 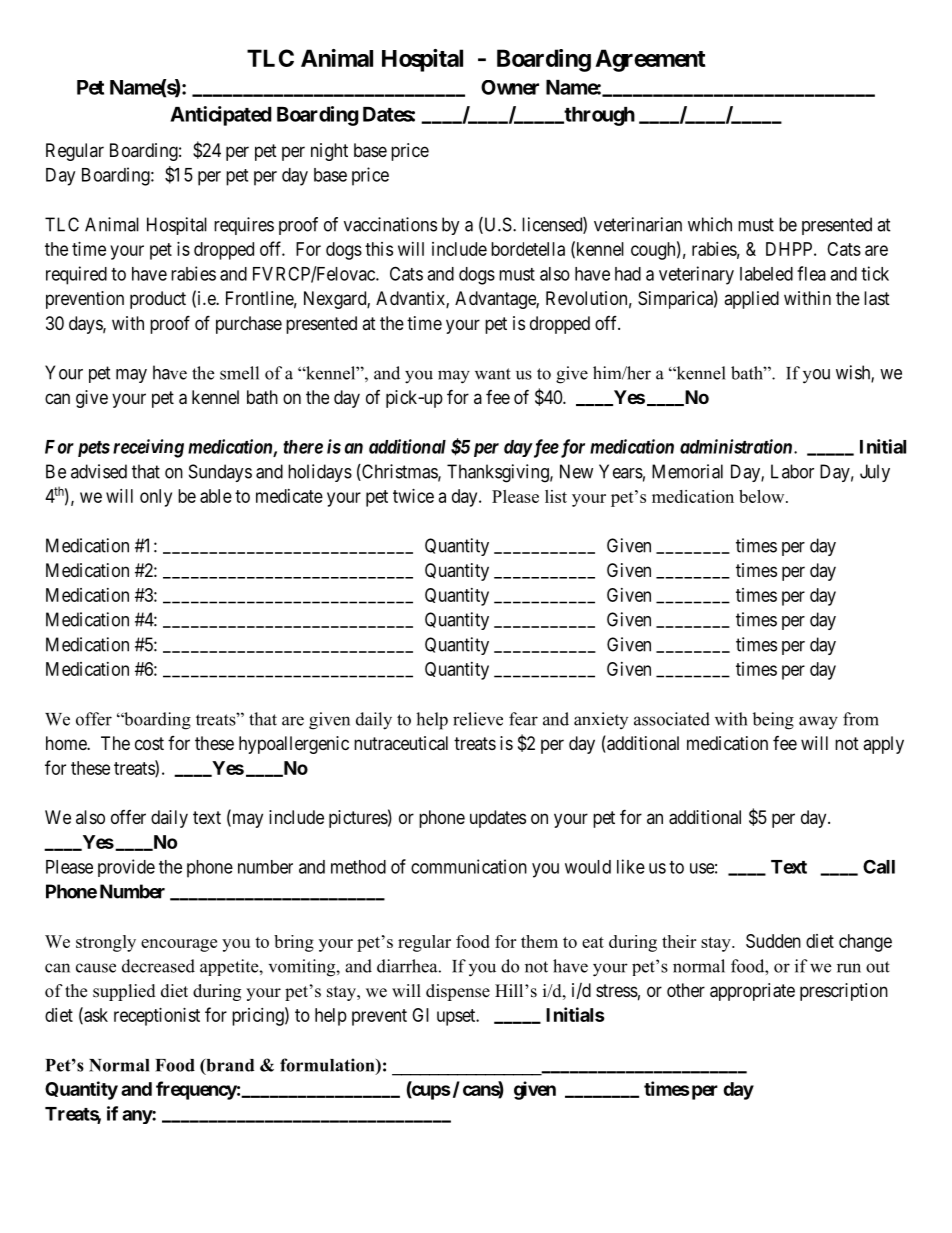 I want to click on being, so click(x=773, y=721).
